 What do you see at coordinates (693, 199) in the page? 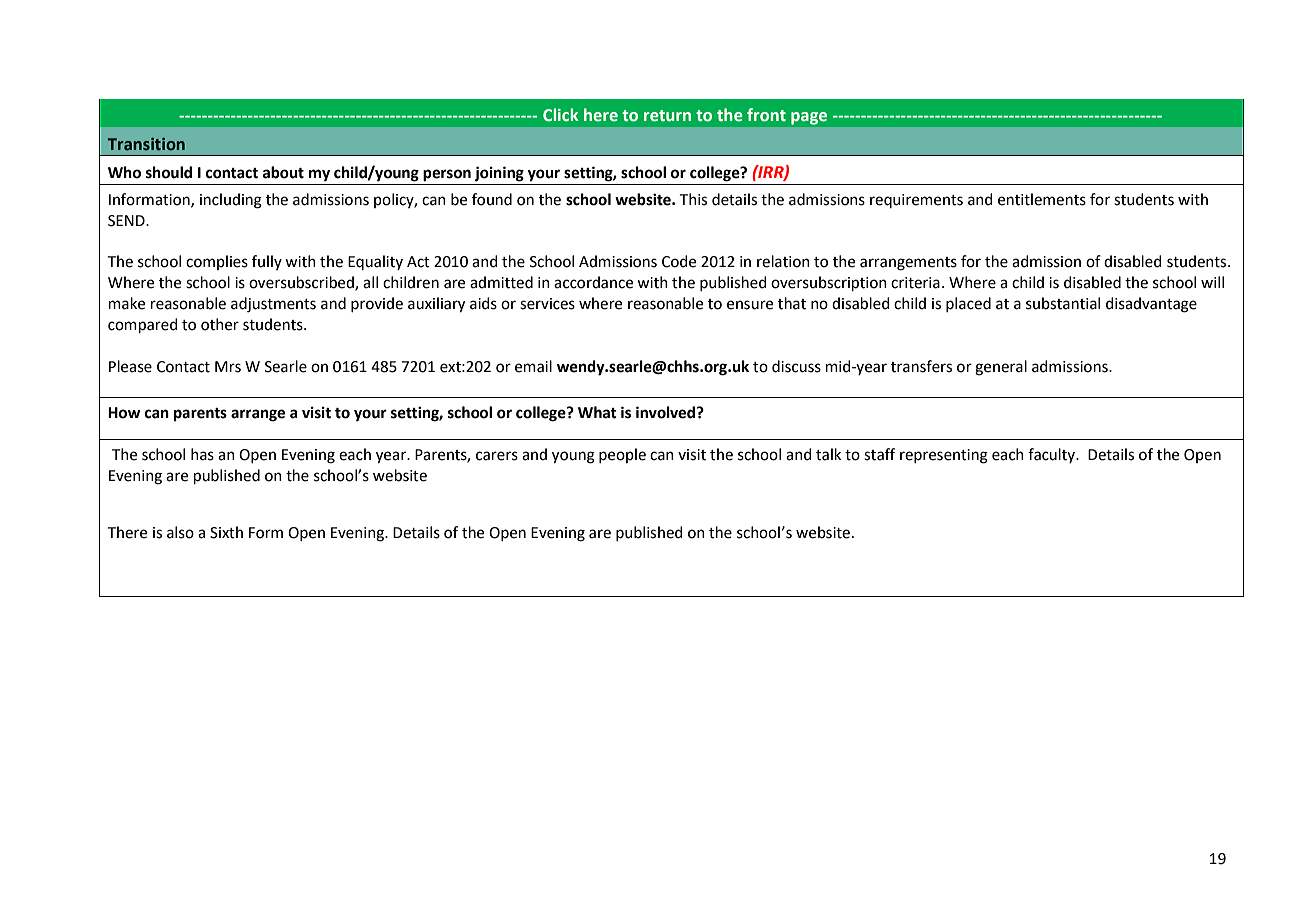
I see `This` at bounding box center [693, 199].
